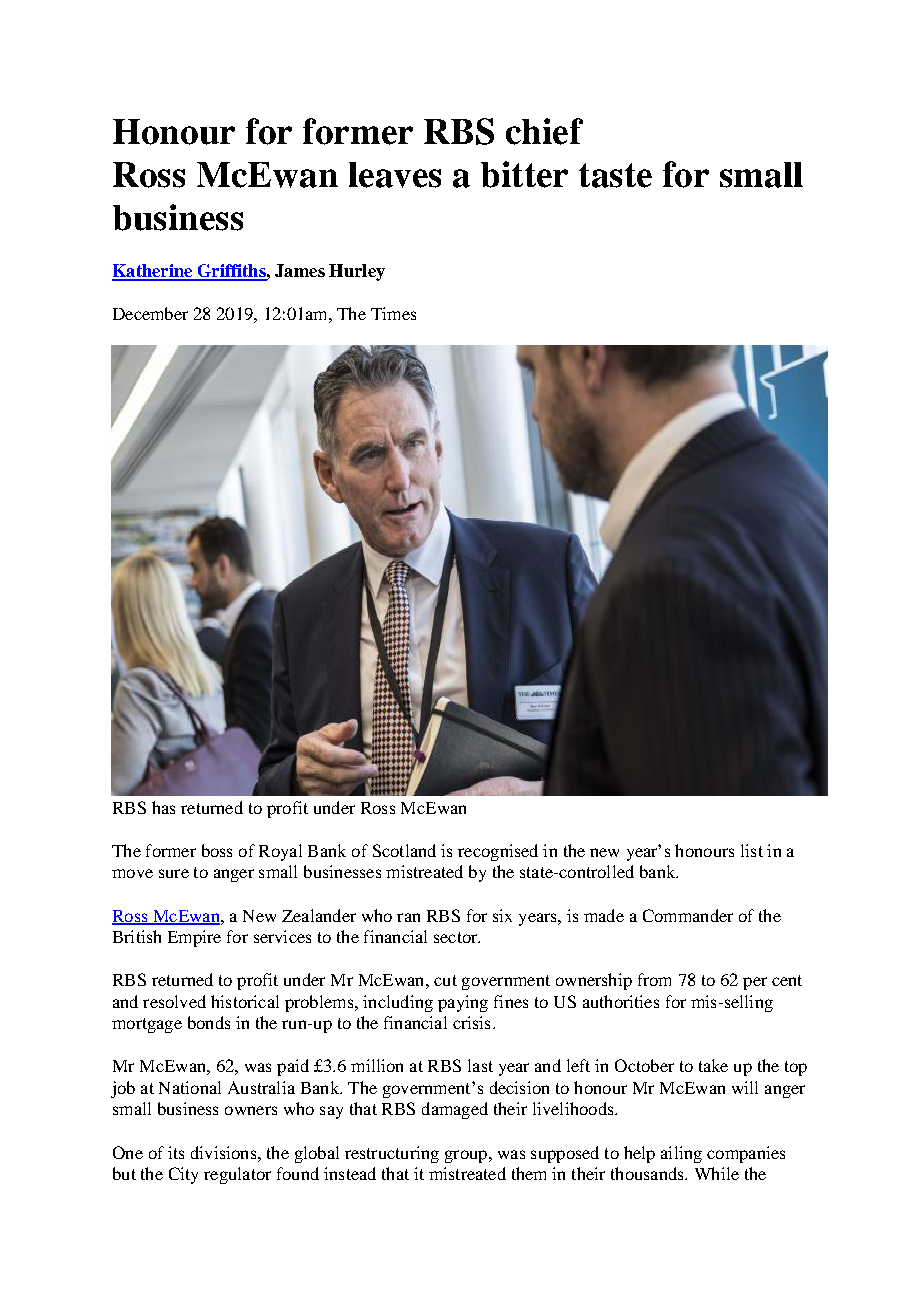  Describe the element at coordinates (524, 174) in the screenshot. I see `bitter` at that location.
